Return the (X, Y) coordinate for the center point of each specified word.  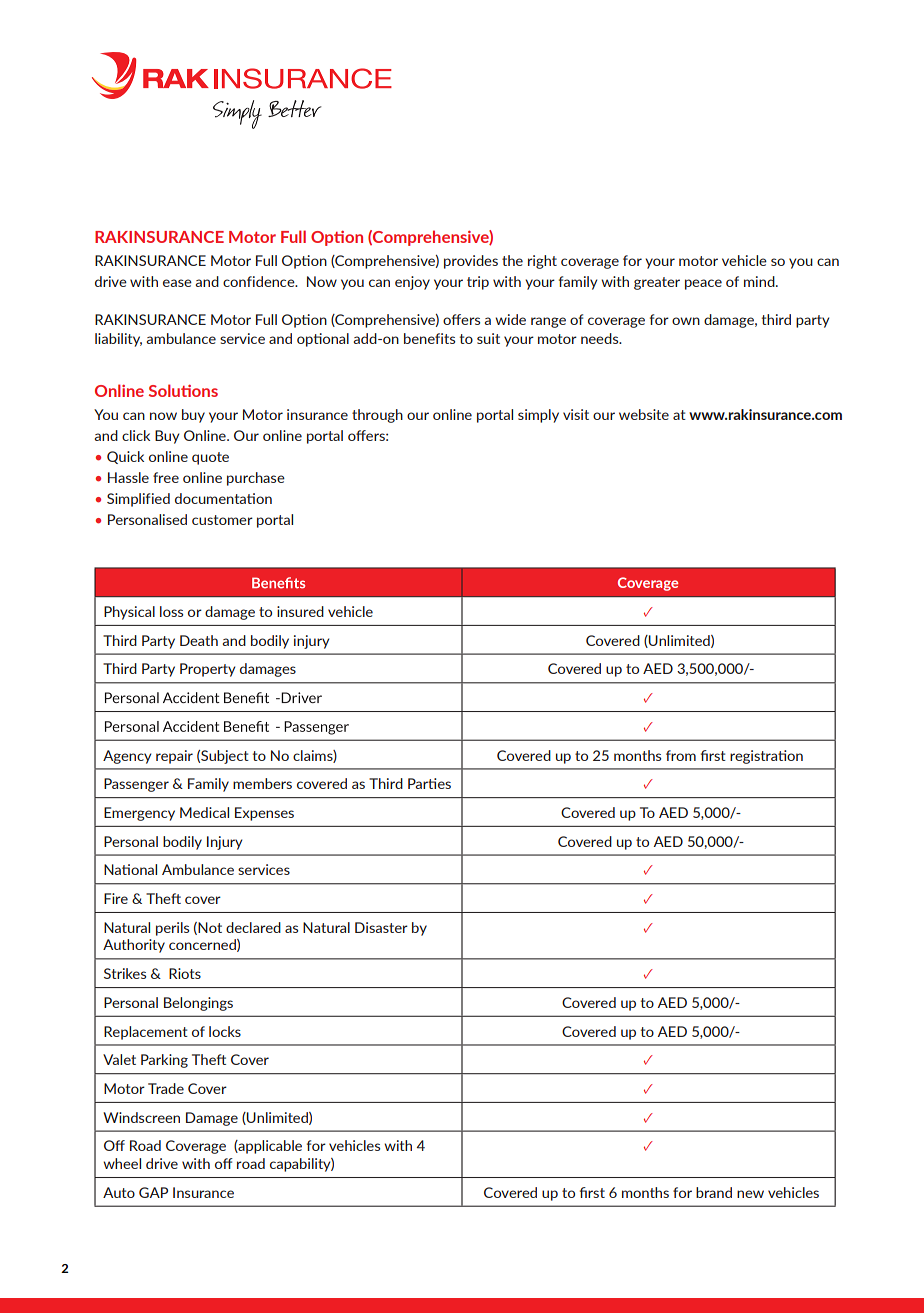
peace (703, 284)
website (644, 414)
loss (171, 611)
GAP (153, 1192)
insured (300, 611)
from (681, 755)
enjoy (412, 283)
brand (714, 1192)
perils (172, 929)
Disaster (381, 927)
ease (177, 283)
